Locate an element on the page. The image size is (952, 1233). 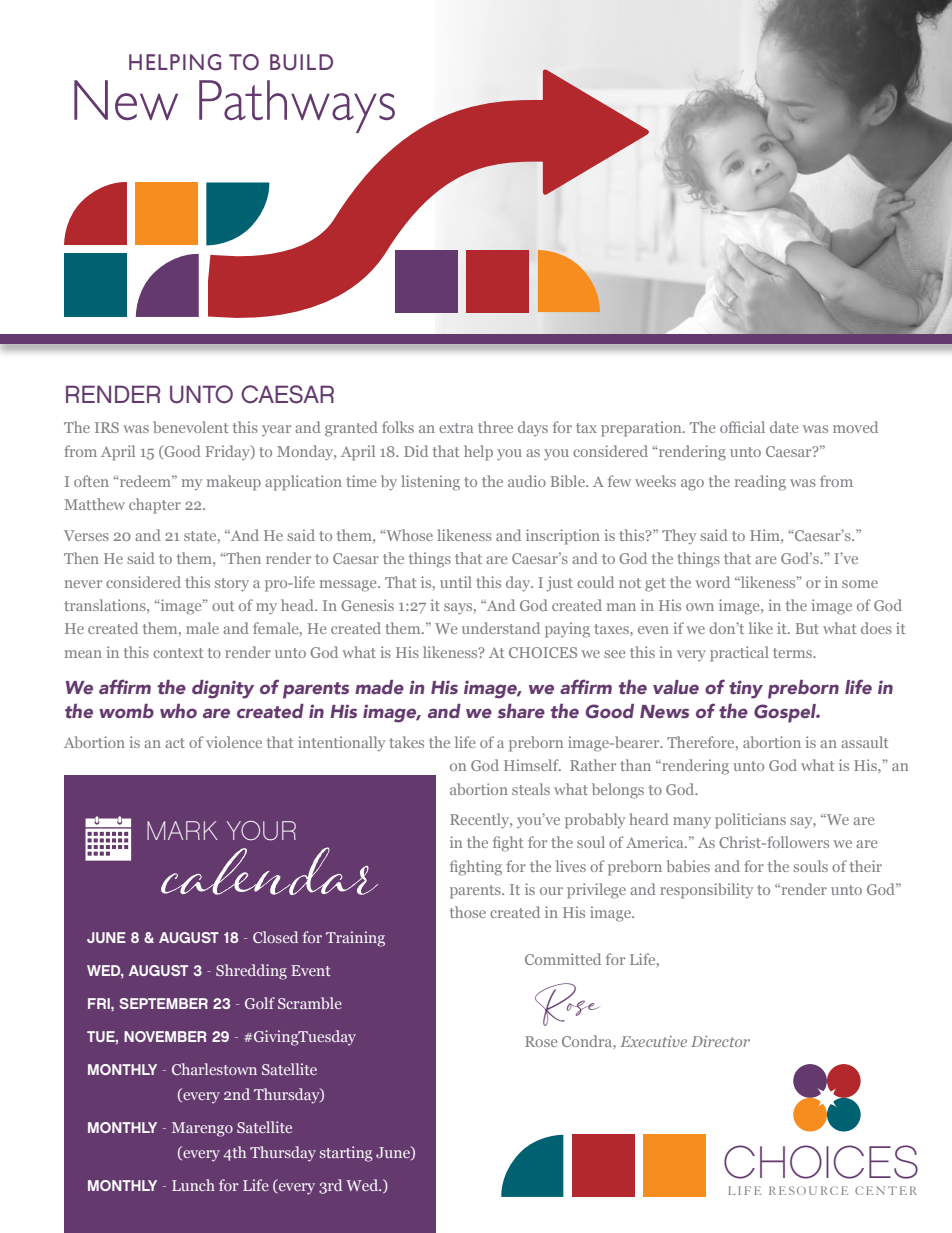
understand is located at coordinates (501, 628).
